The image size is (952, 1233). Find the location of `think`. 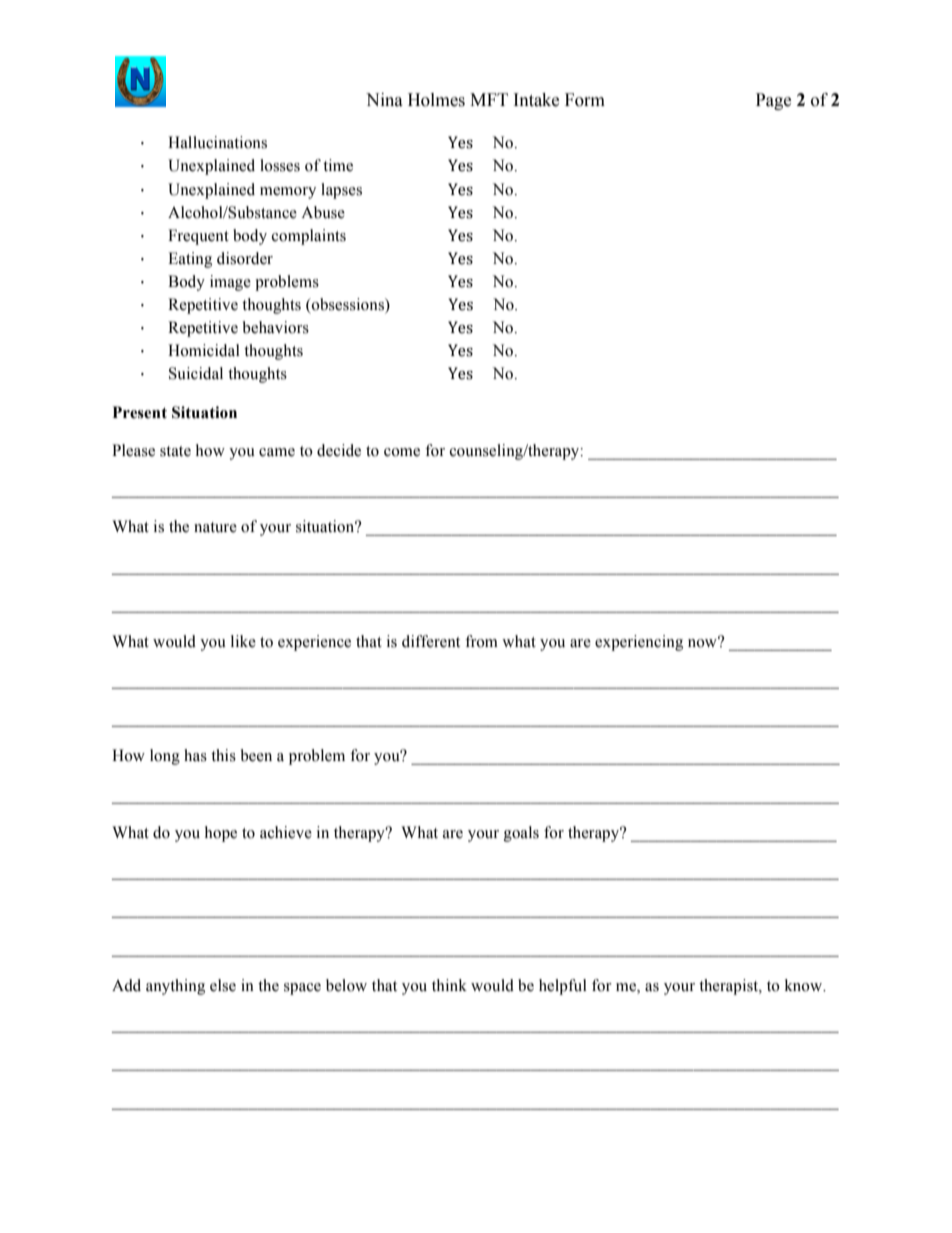

think is located at coordinates (449, 985).
